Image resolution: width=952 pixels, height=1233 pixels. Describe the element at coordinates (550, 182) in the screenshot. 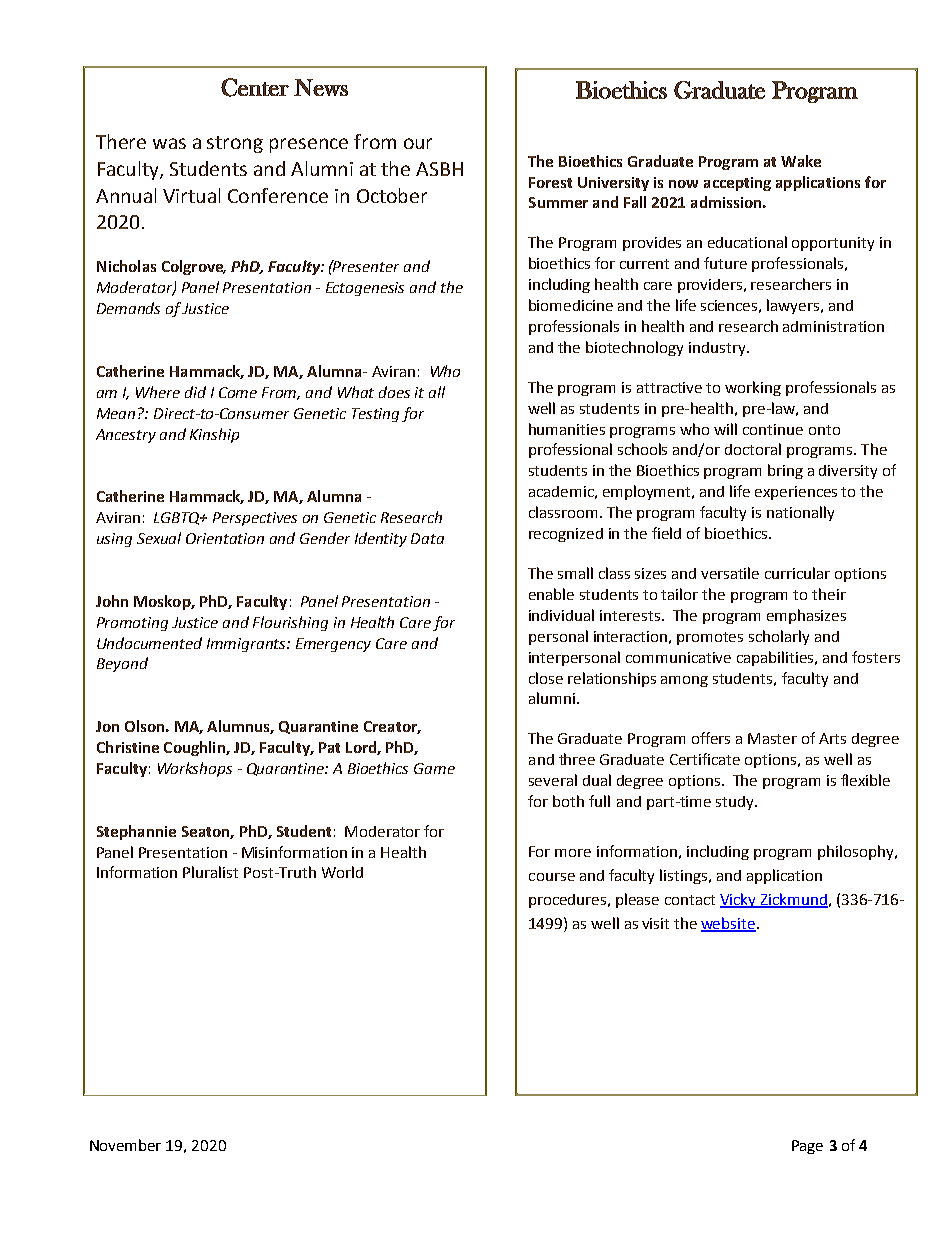

I see `Forest` at that location.
